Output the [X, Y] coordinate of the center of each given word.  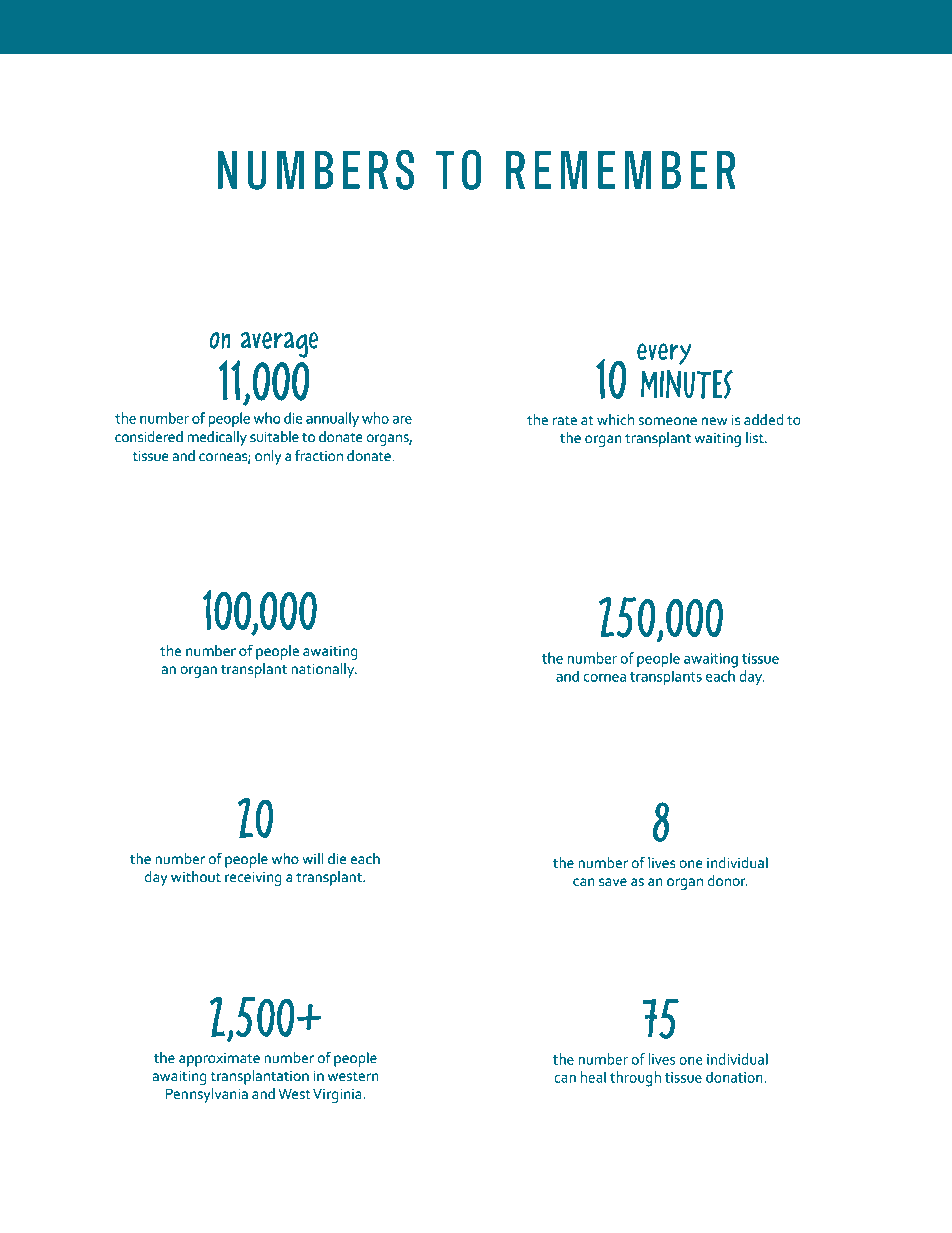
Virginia [338, 1095]
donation [735, 1077]
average [279, 345]
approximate [219, 1060]
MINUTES [687, 384]
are [402, 420]
